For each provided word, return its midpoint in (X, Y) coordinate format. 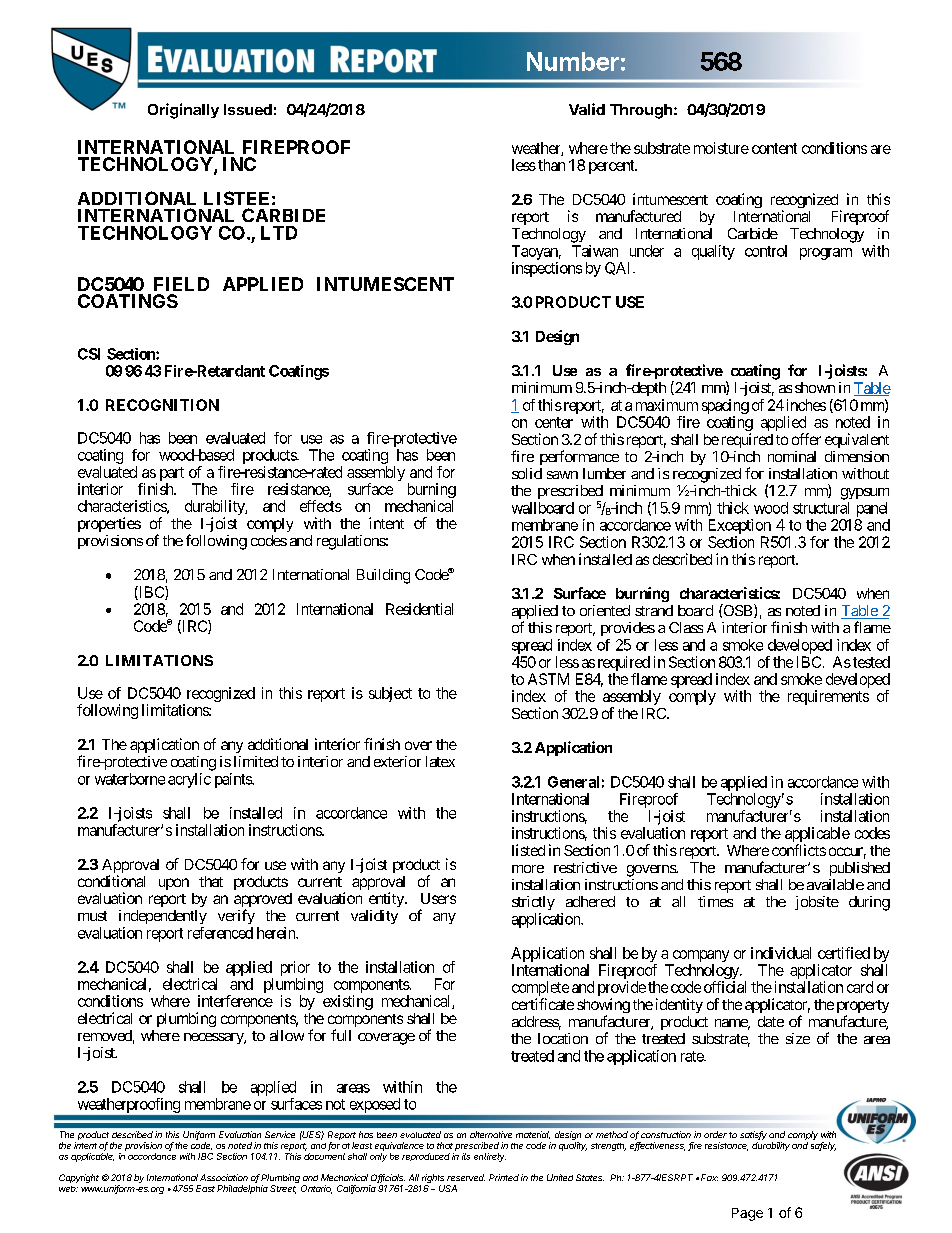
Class (686, 627)
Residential (419, 609)
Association (224, 1177)
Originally (183, 111)
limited (256, 761)
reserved (466, 1177)
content (774, 148)
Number (573, 61)
